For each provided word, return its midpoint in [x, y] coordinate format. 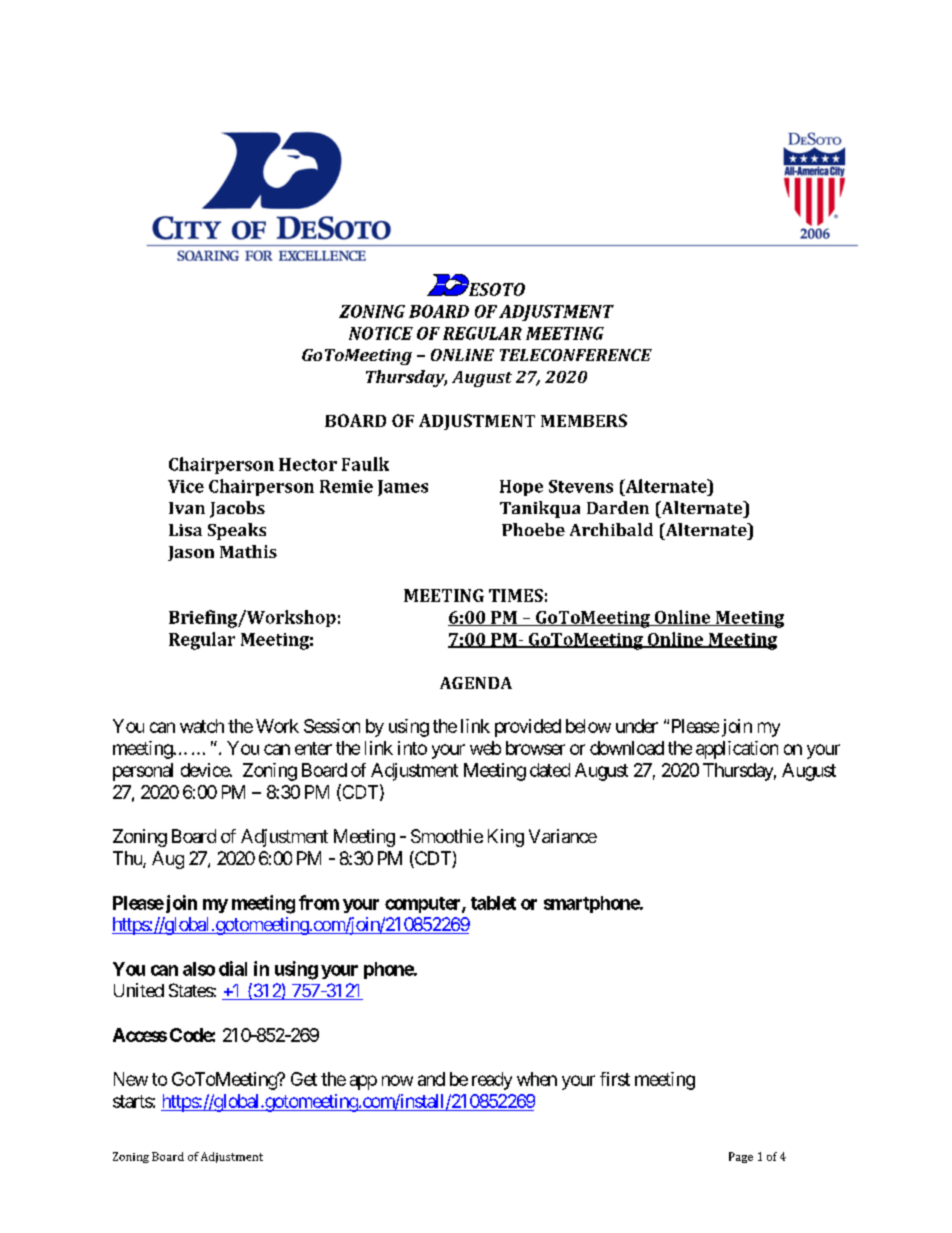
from [319, 902]
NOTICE [381, 333]
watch [202, 726]
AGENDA [476, 683]
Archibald [611, 529]
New [131, 1079]
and [431, 1079]
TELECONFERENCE [576, 355]
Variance [563, 836]
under [637, 726]
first [615, 1079]
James [403, 488]
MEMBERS [584, 420]
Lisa [185, 530]
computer [424, 905]
